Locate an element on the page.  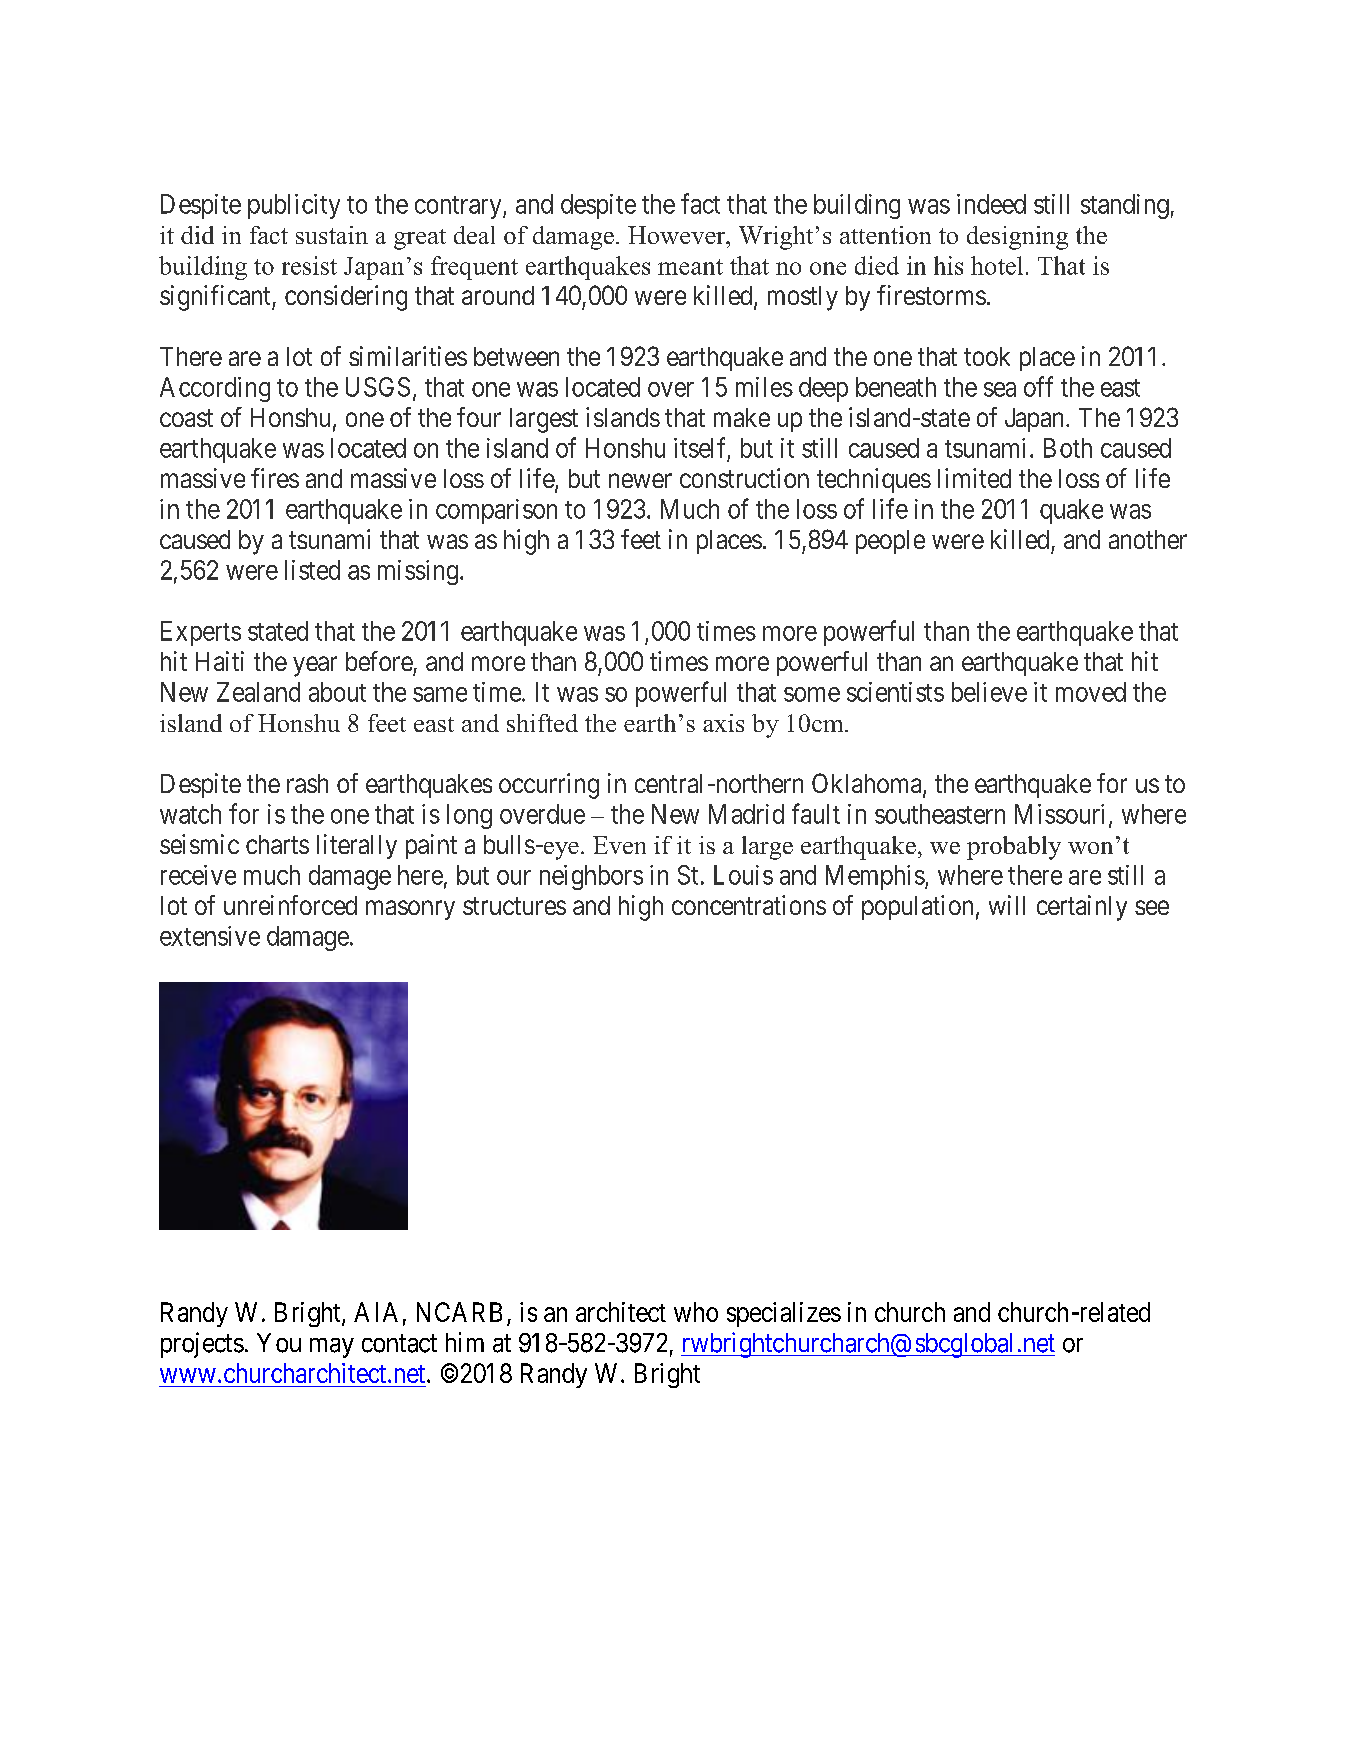
You is located at coordinates (279, 1343).
